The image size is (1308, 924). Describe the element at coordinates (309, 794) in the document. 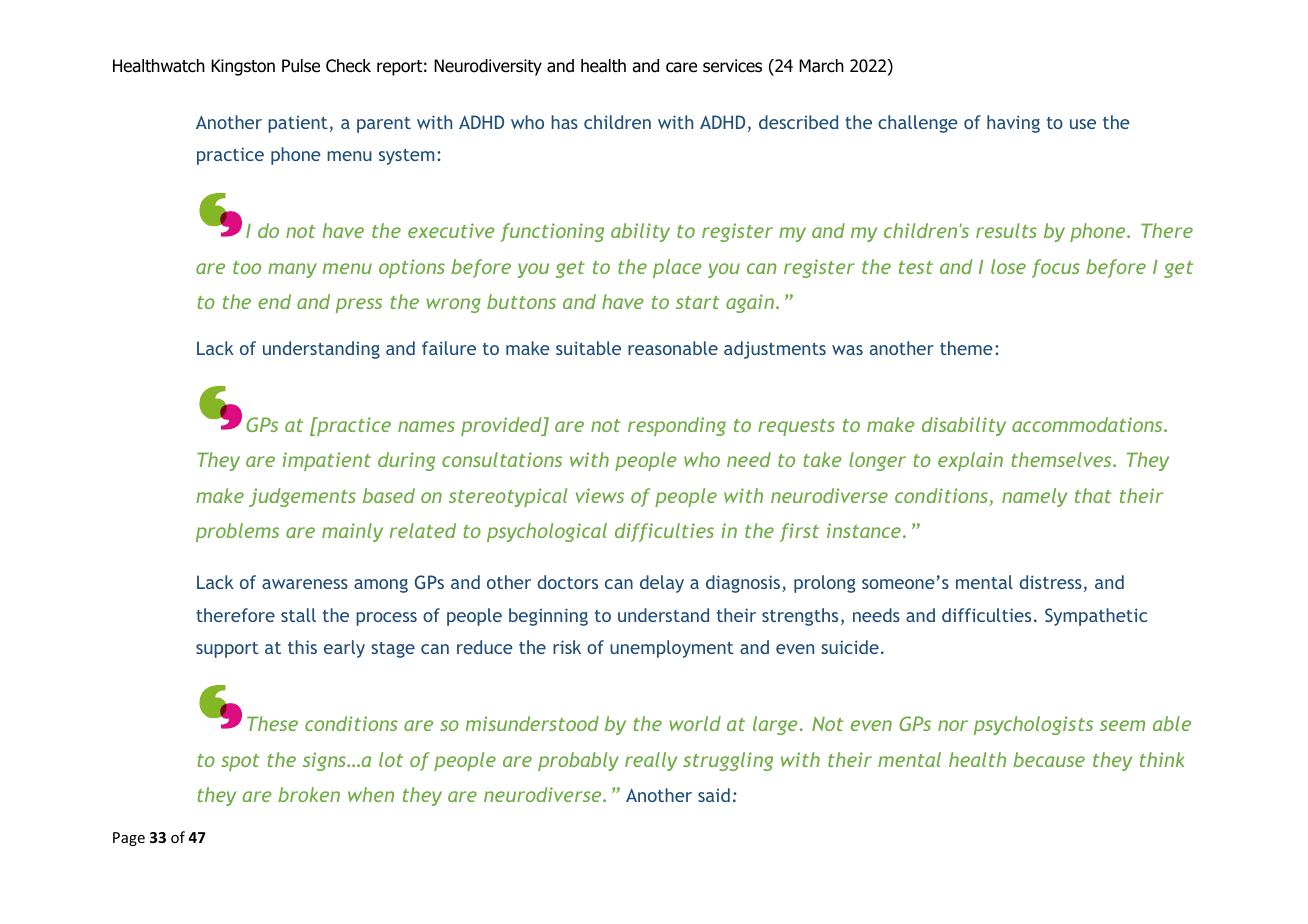

I see `broken` at that location.
